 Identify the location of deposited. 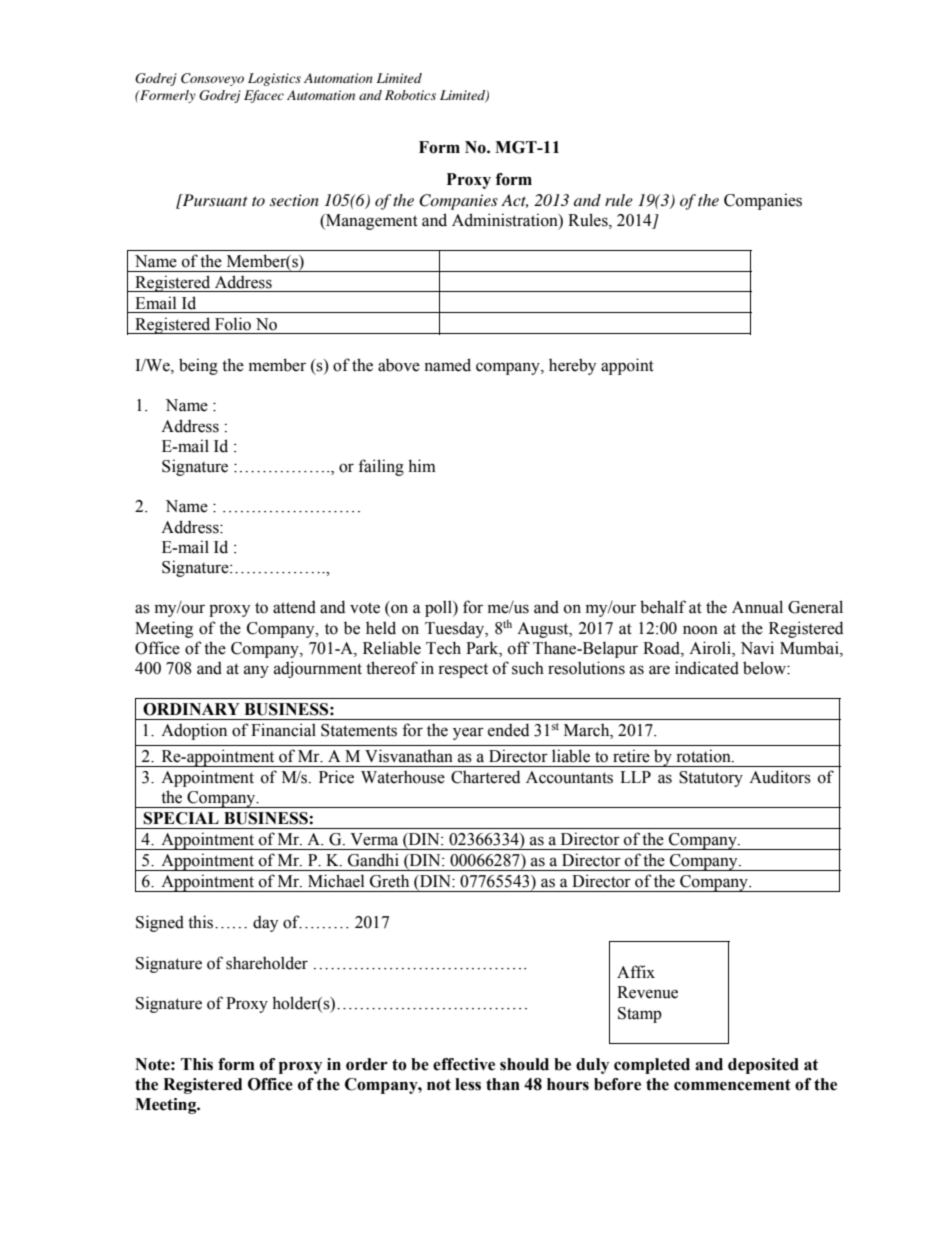
(763, 1066).
